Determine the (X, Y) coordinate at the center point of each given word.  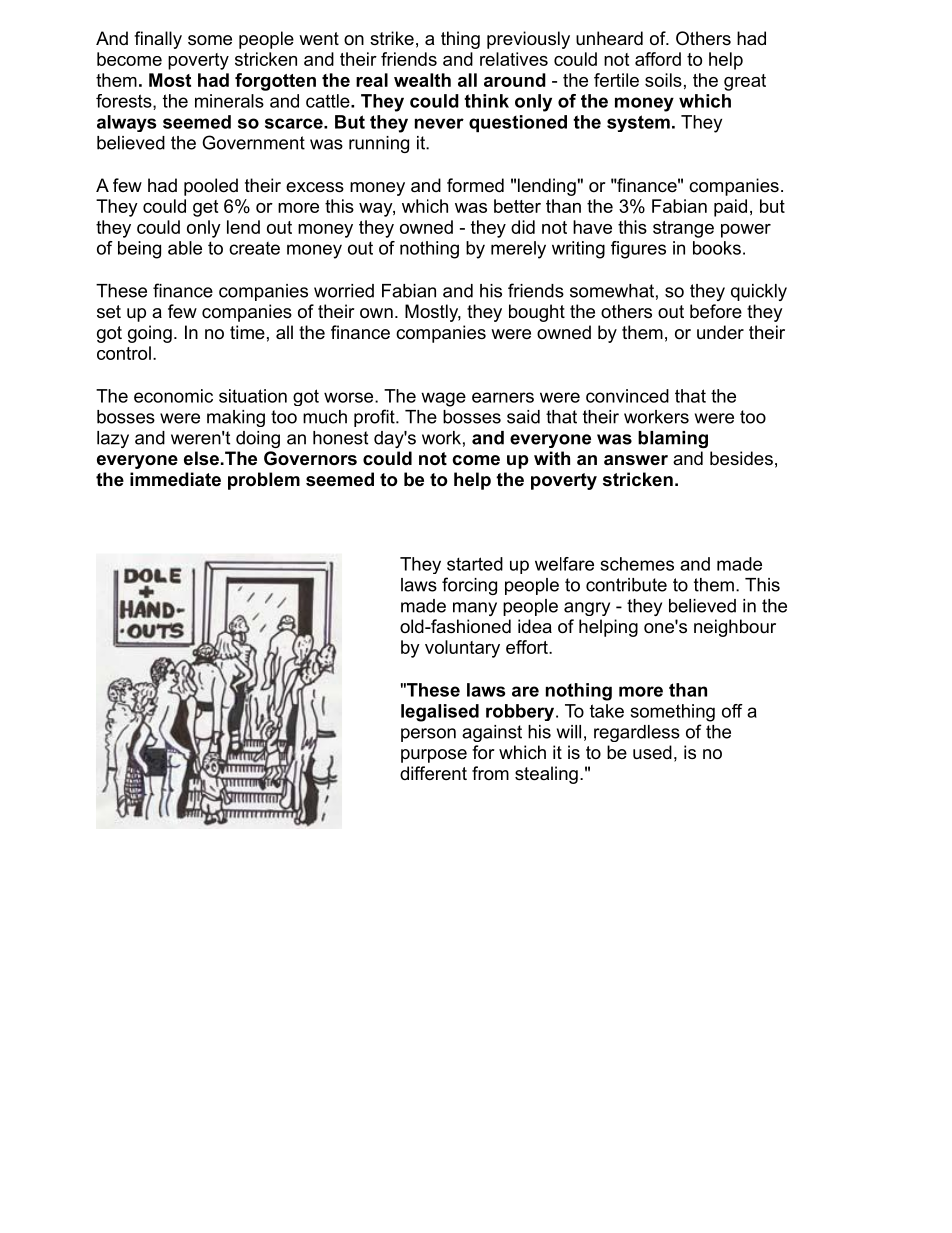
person (428, 735)
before (716, 311)
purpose (434, 756)
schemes (637, 564)
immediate (175, 479)
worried (344, 291)
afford (658, 59)
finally (158, 40)
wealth (422, 80)
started (475, 564)
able (185, 248)
